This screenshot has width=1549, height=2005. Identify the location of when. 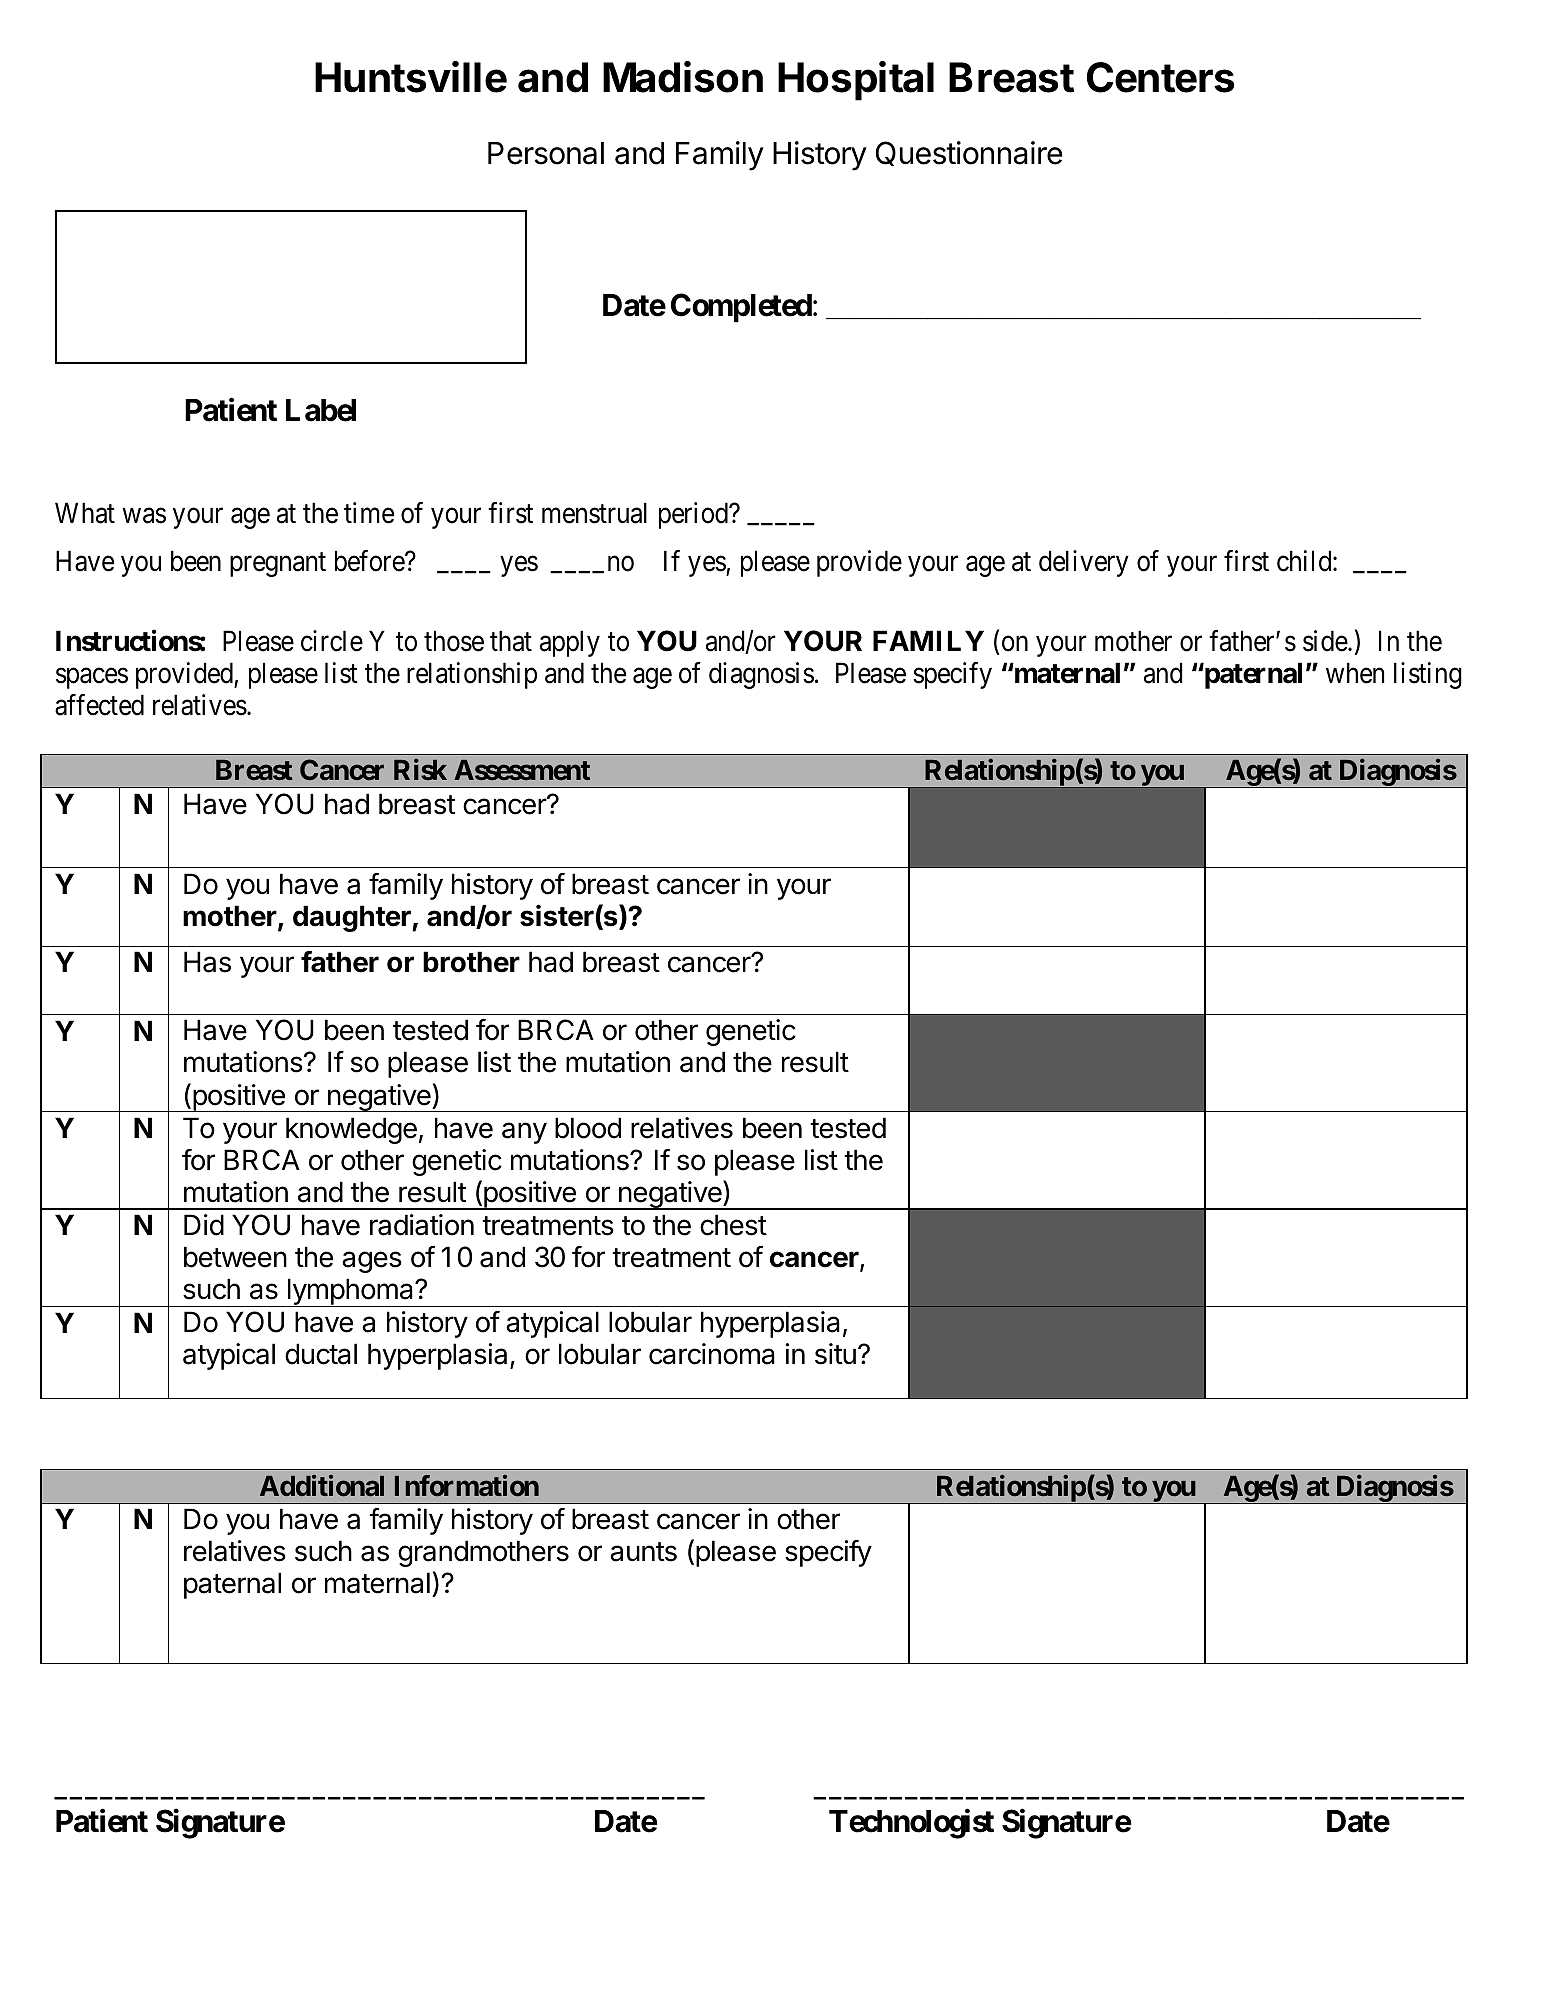
(1355, 673).
